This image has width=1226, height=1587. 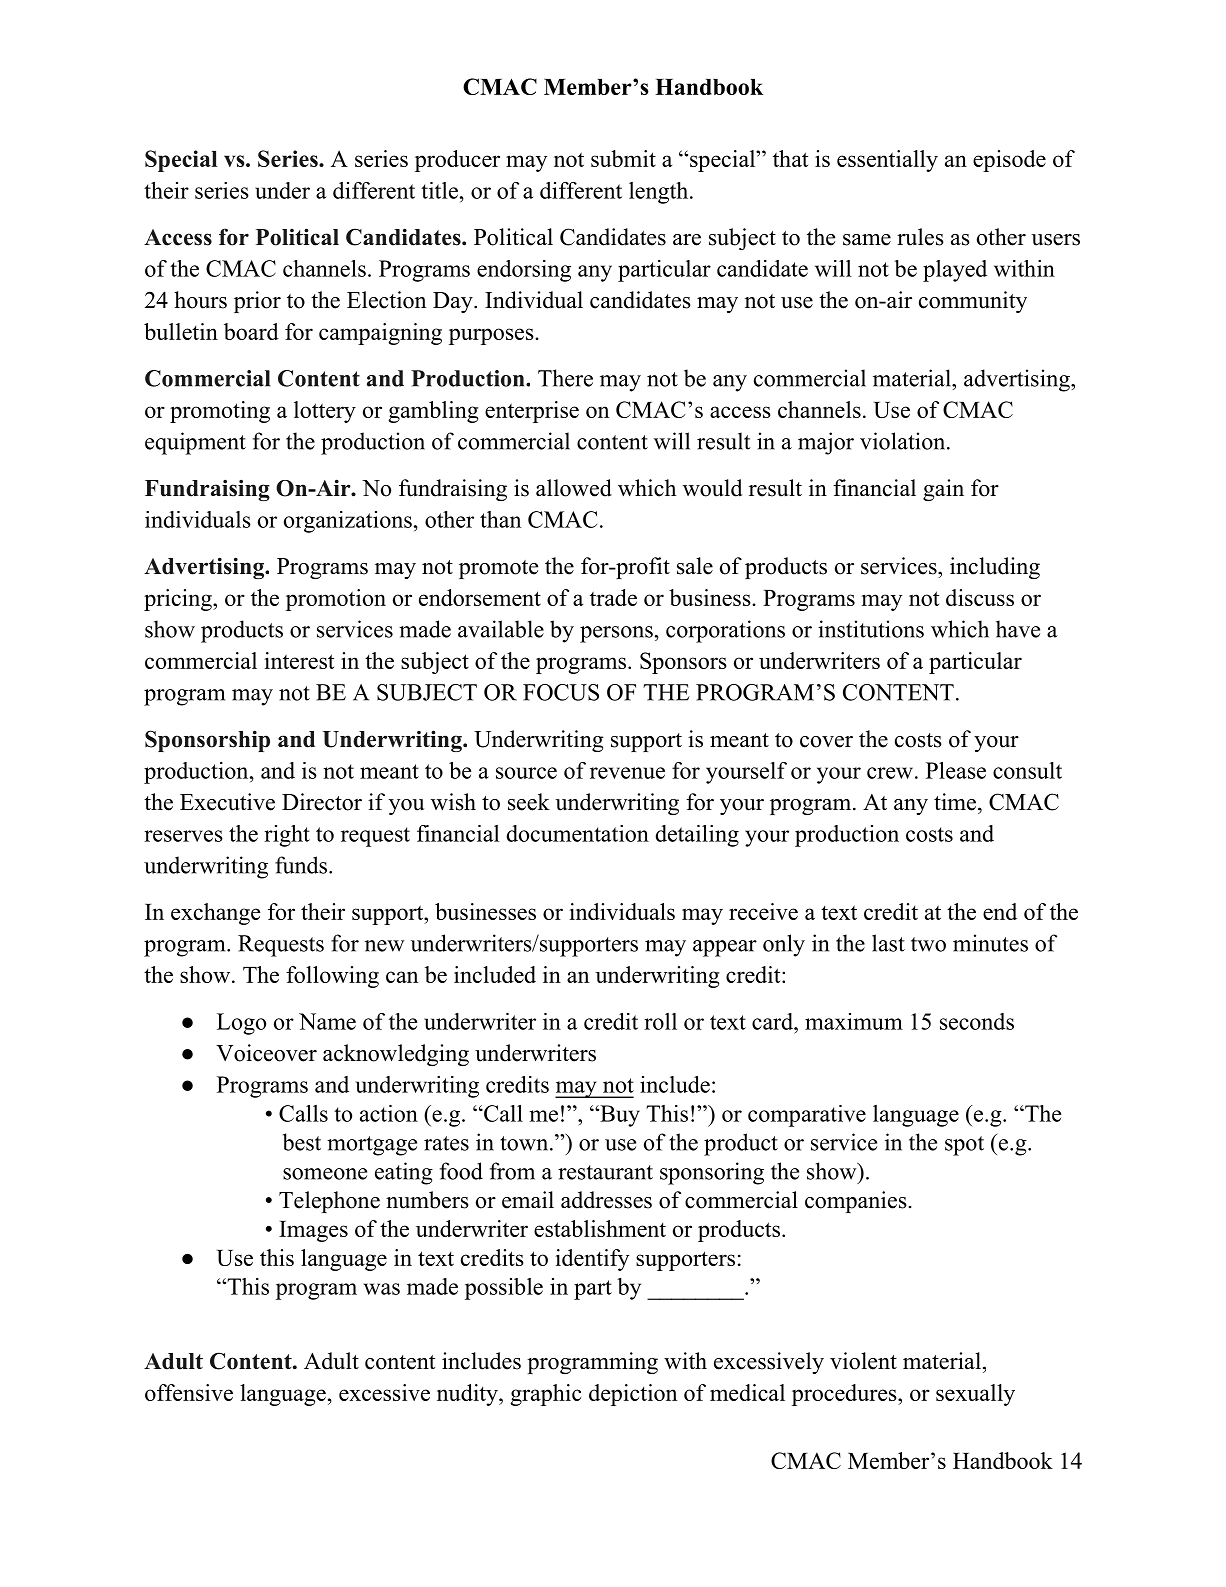 I want to click on depiction, so click(x=633, y=1395).
